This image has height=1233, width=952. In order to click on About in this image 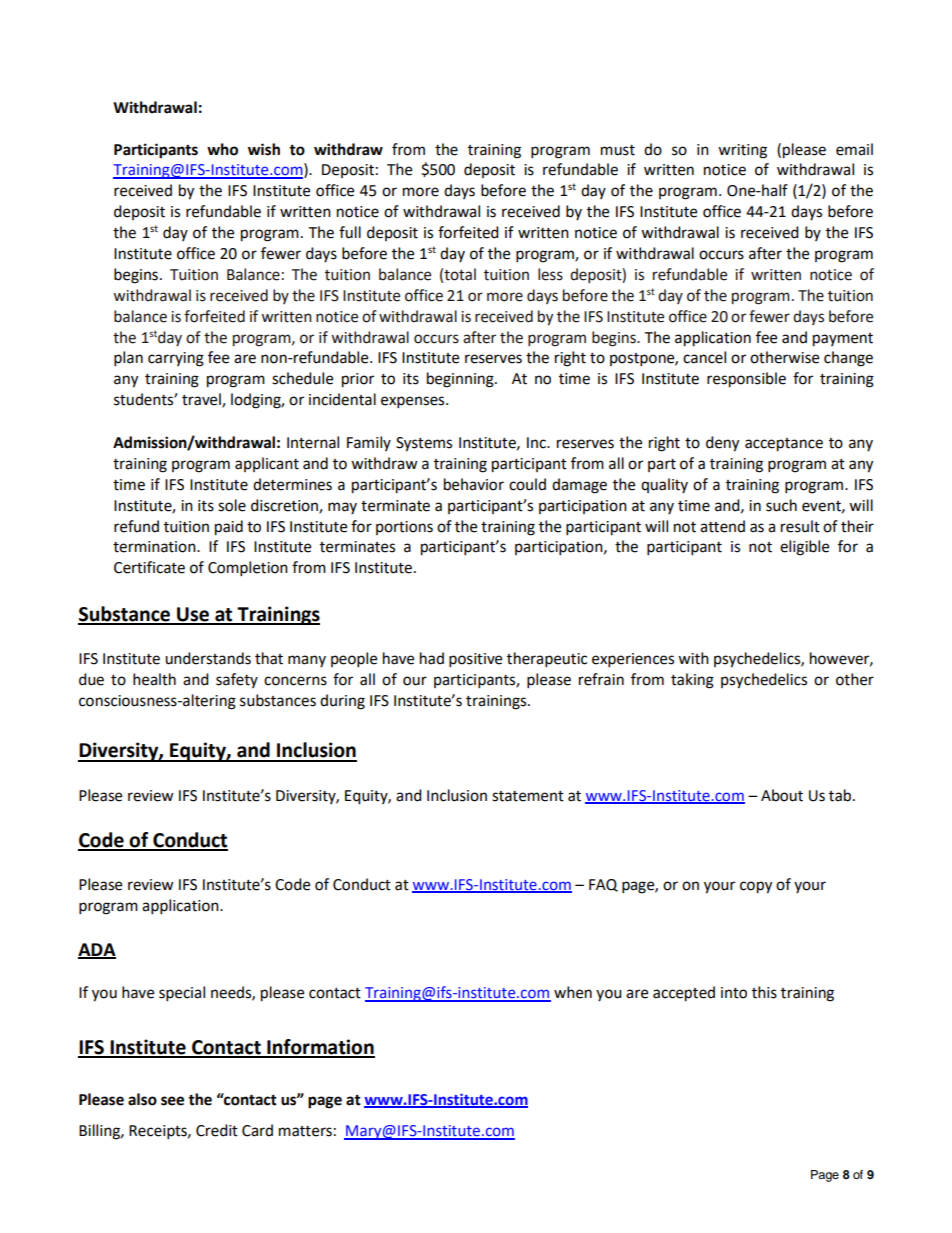, I will do `click(782, 795)`.
